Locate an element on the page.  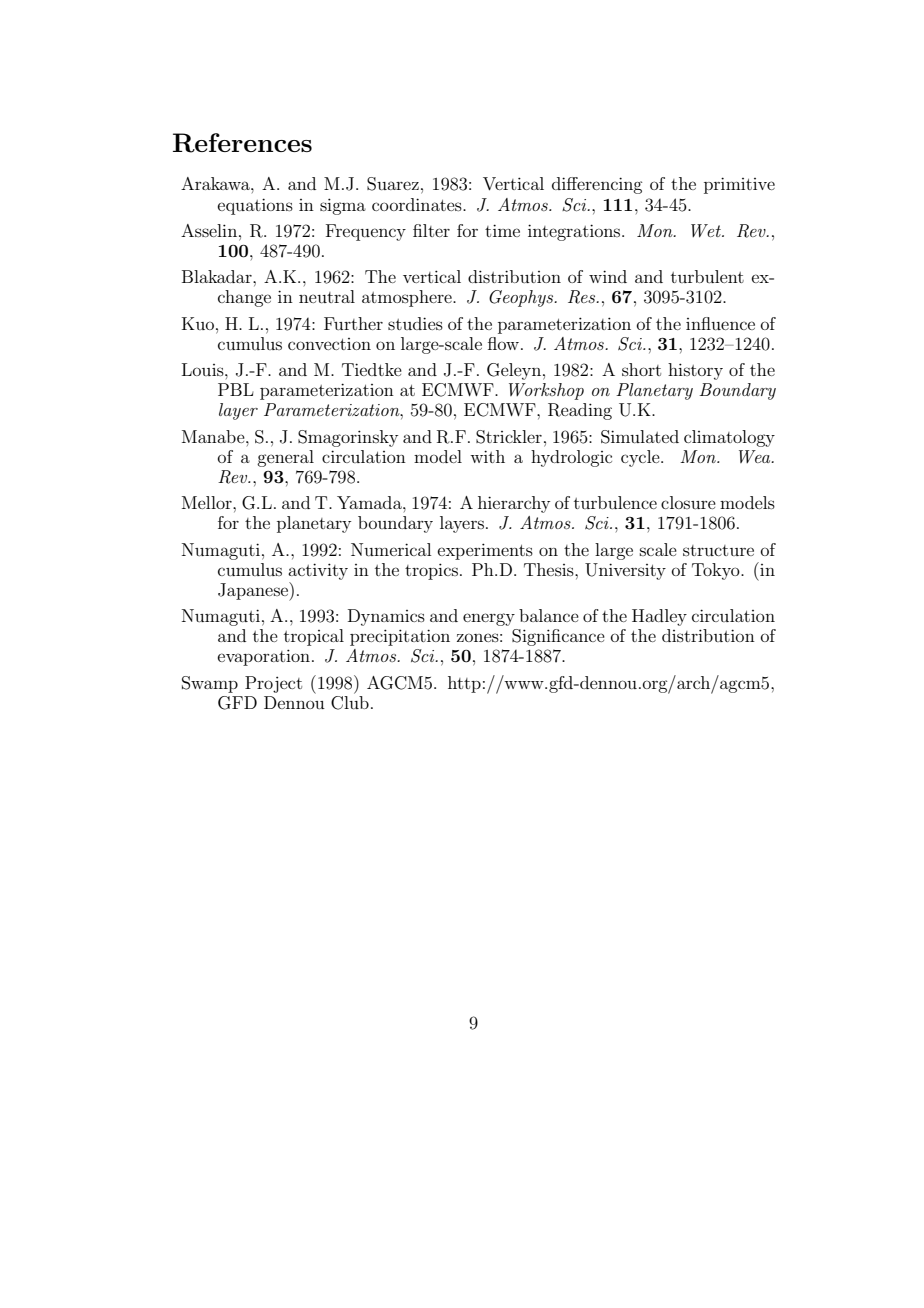
Suarez is located at coordinates (393, 184).
